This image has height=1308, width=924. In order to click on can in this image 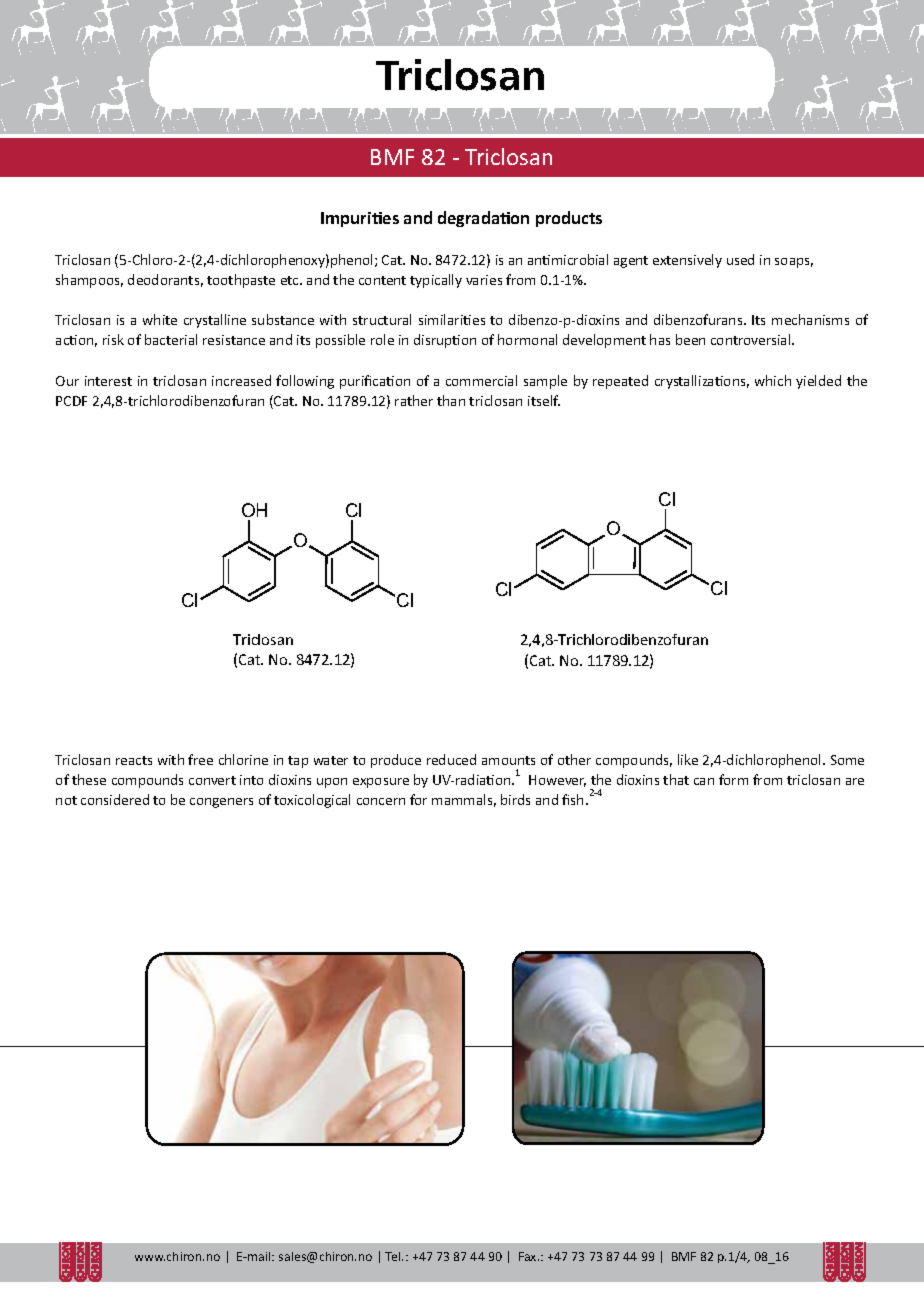, I will do `click(704, 781)`.
